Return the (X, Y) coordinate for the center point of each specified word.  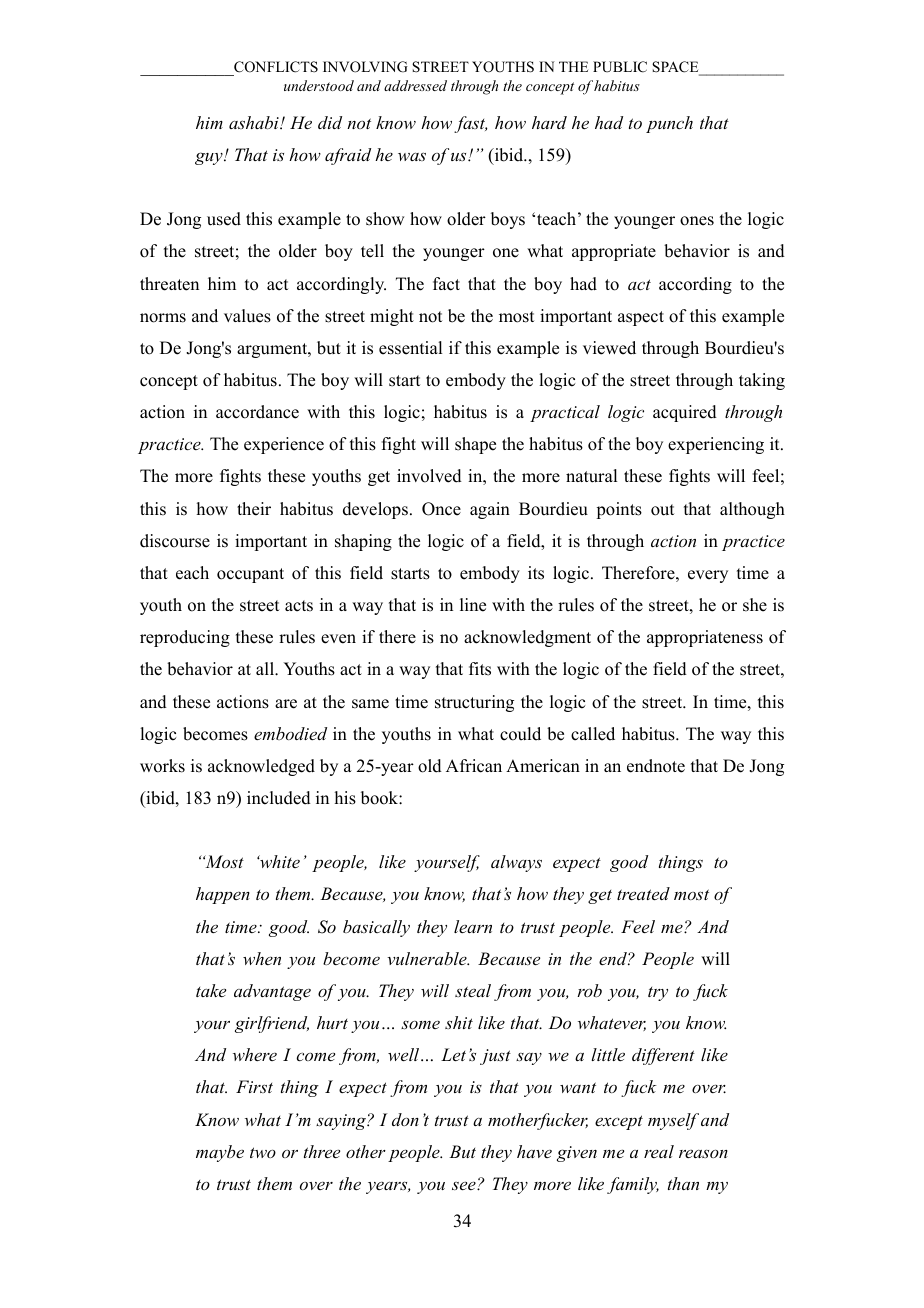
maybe (220, 1153)
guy (210, 158)
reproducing (185, 638)
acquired (685, 413)
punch (669, 124)
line (473, 605)
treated (643, 893)
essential (410, 348)
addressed (415, 85)
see (465, 1185)
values (247, 316)
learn (473, 926)
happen (223, 895)
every (708, 576)
